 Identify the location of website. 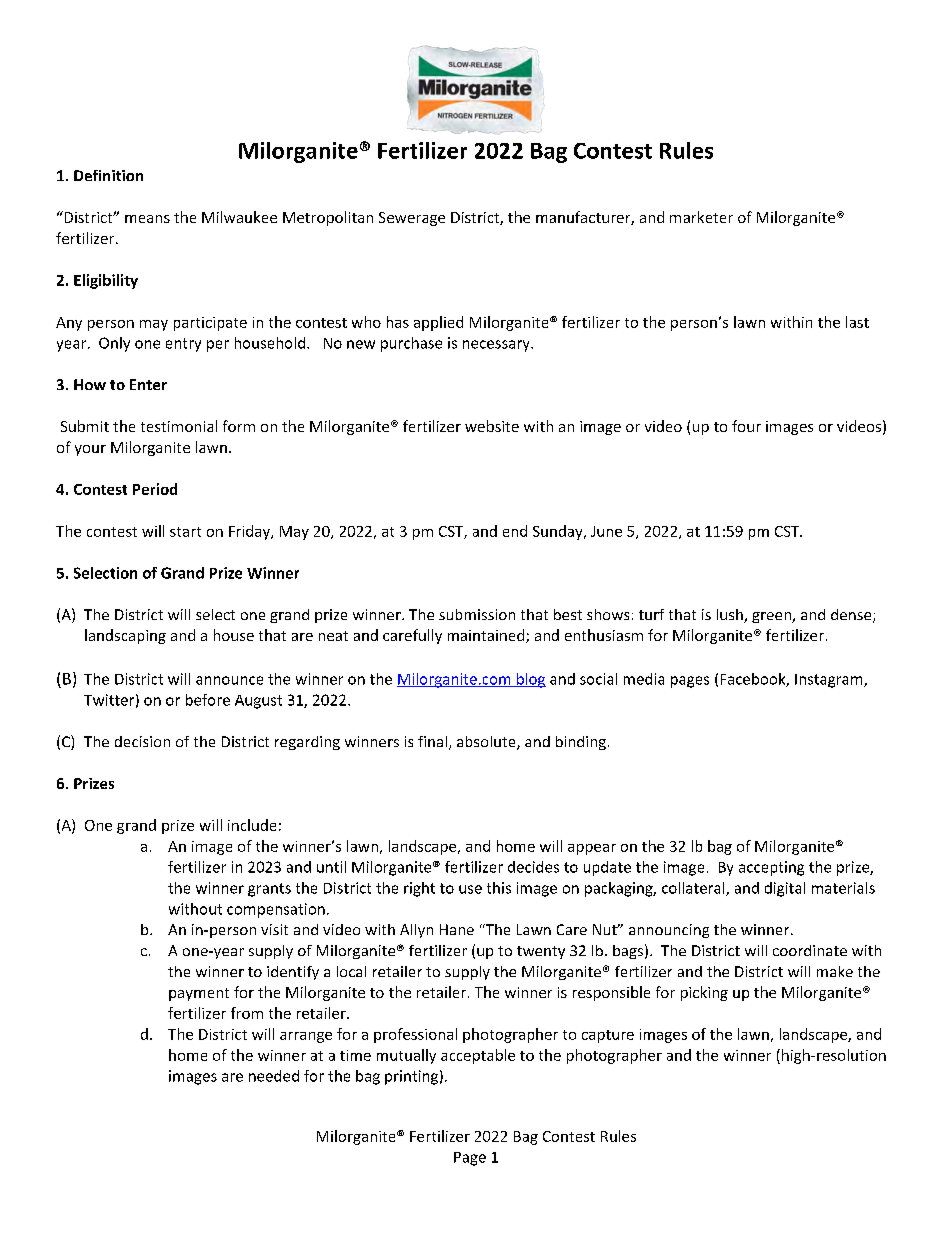
(492, 426).
